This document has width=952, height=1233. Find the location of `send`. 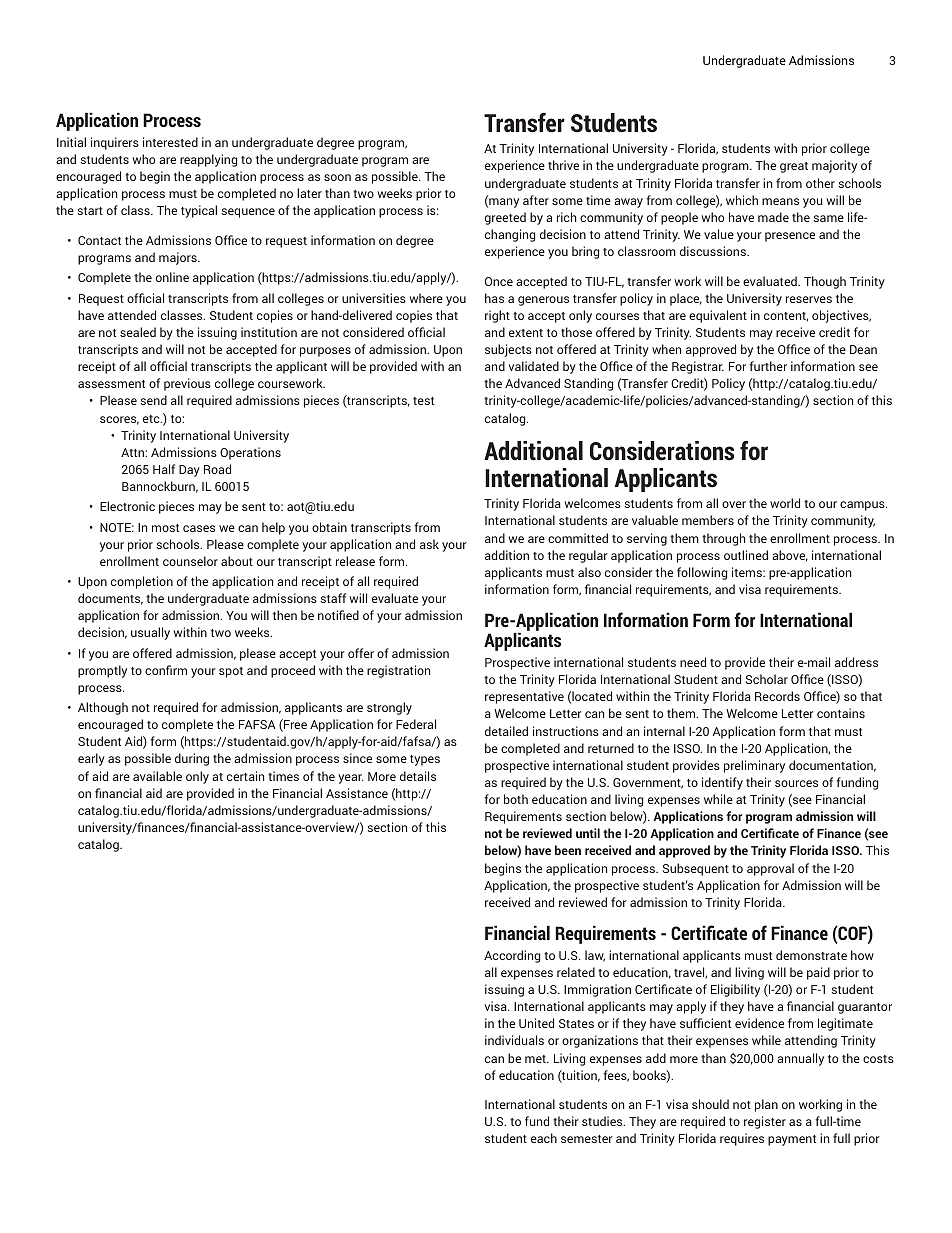

send is located at coordinates (153, 400).
